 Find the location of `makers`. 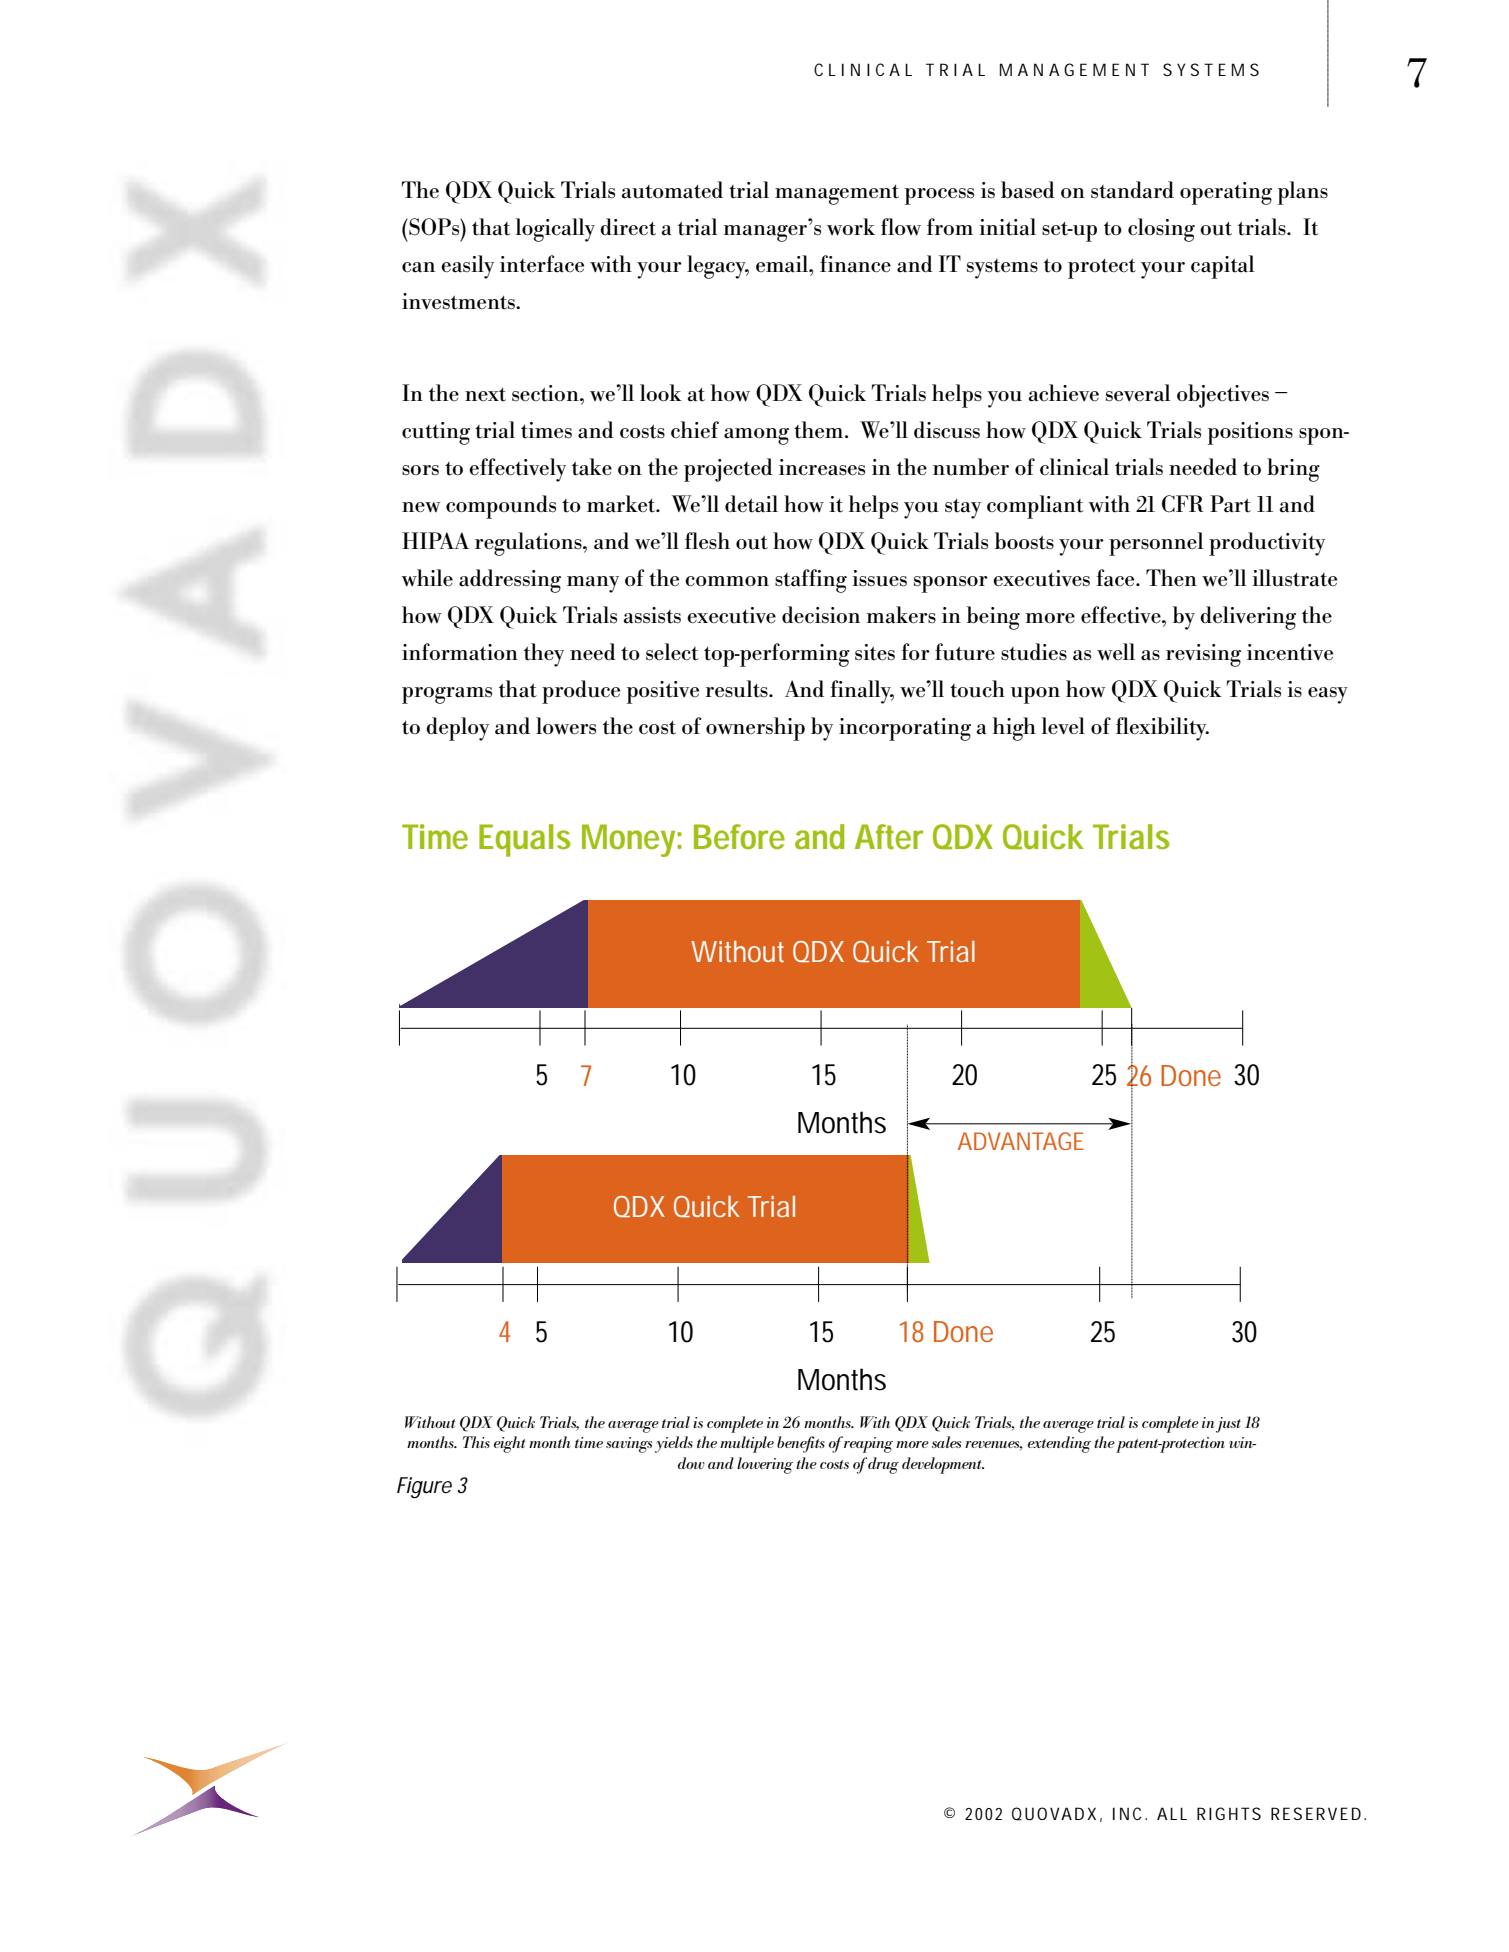

makers is located at coordinates (901, 615).
